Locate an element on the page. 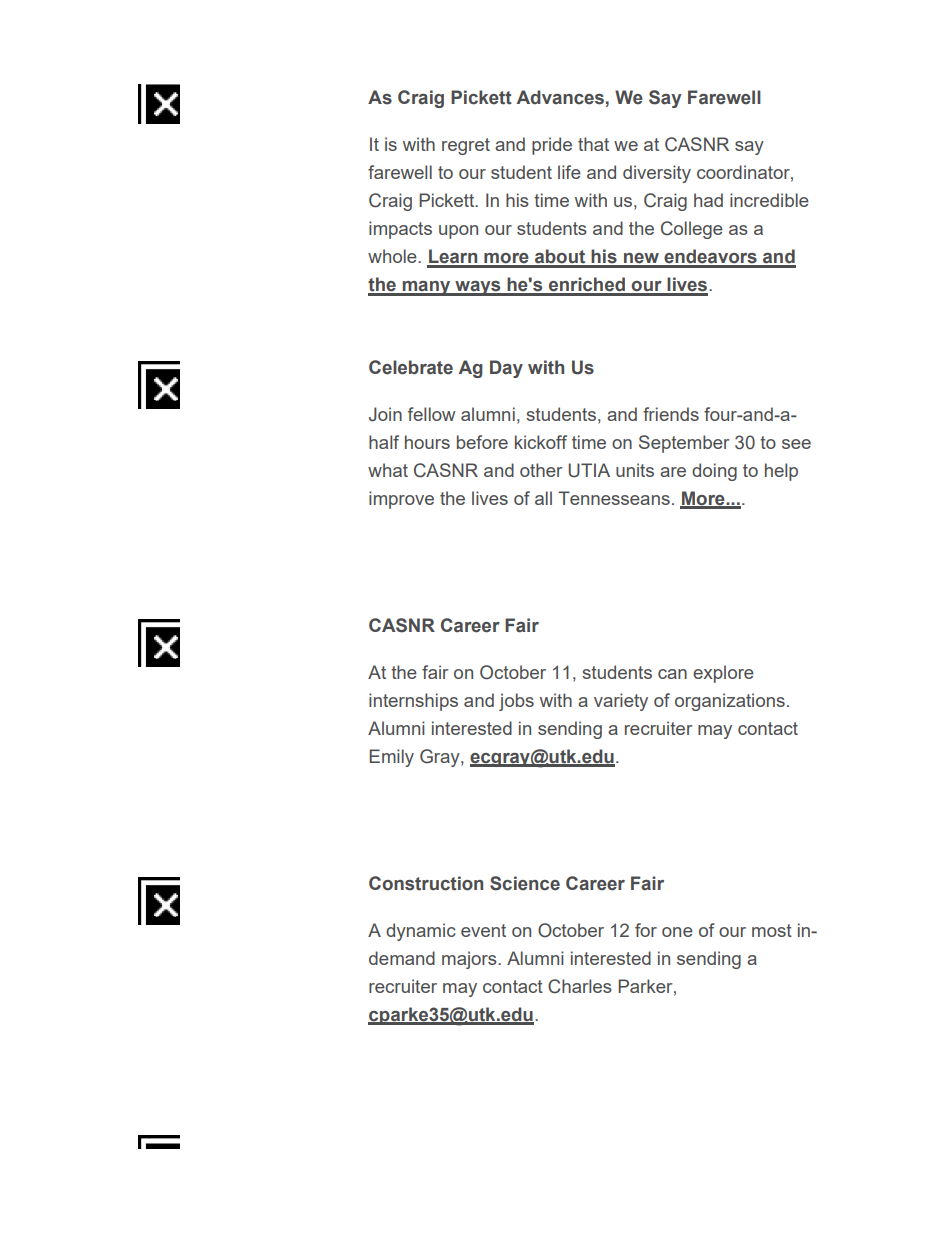 This page has height=1233, width=952. life is located at coordinates (569, 172).
